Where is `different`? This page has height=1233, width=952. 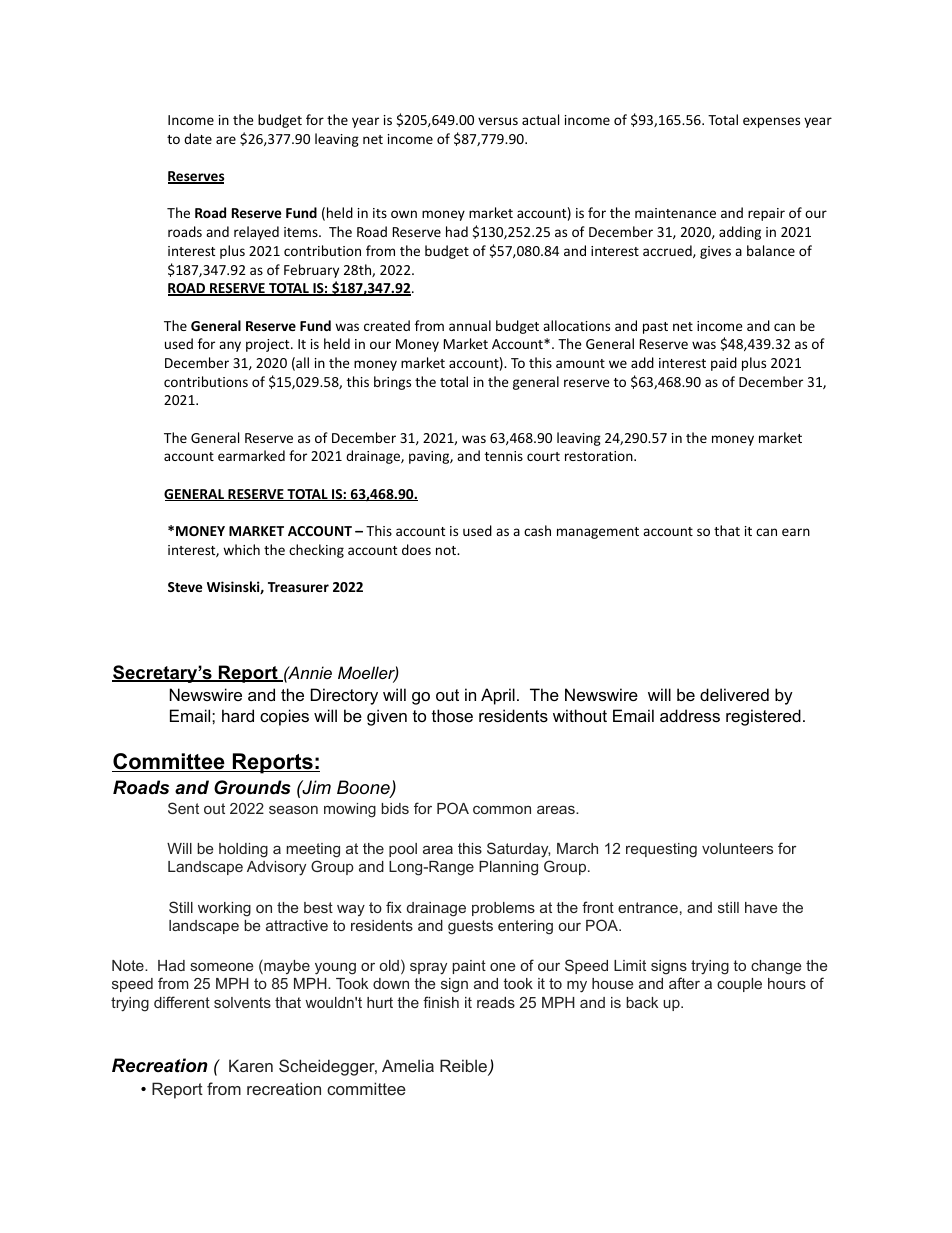 different is located at coordinates (182, 1002).
